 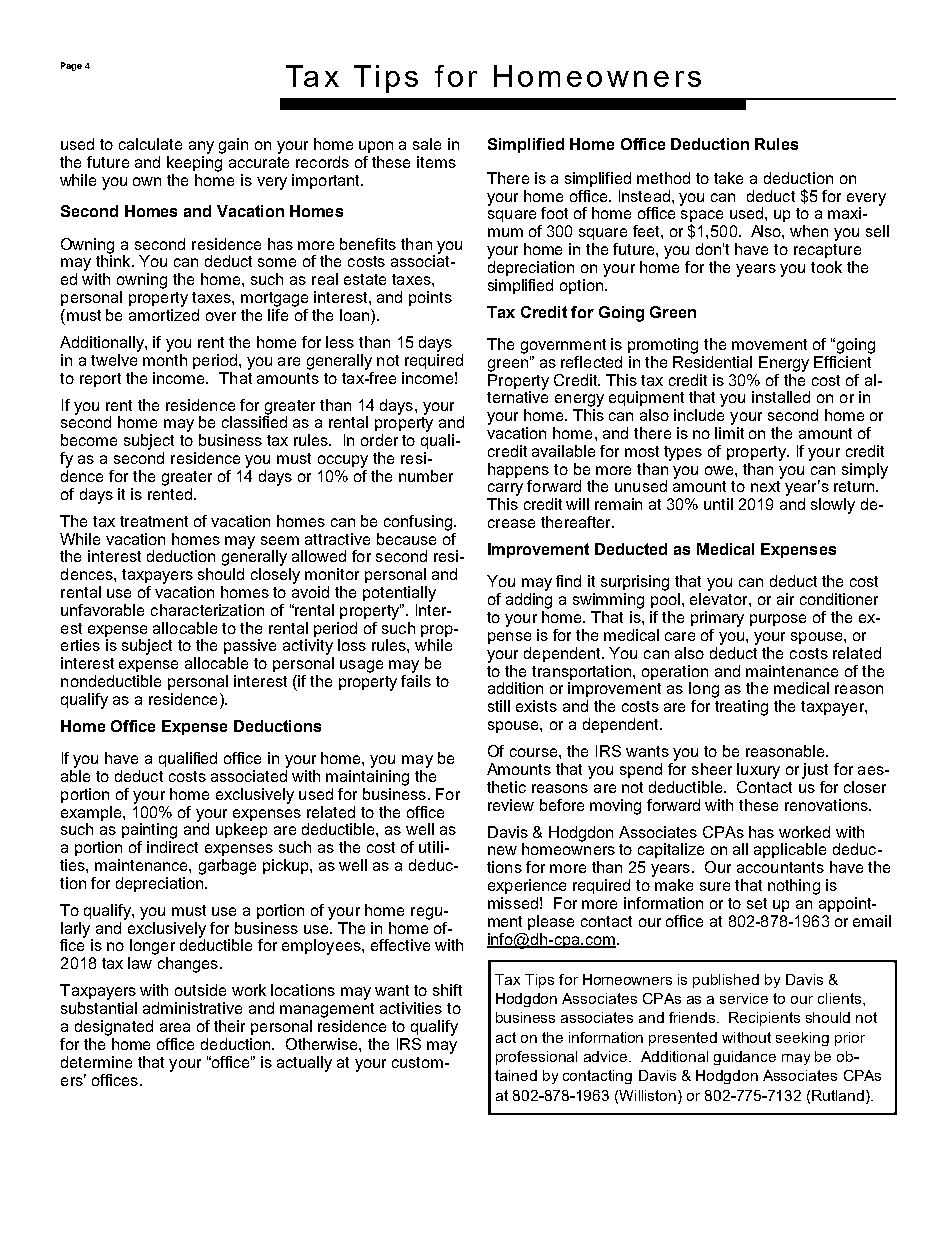 I want to click on points, so click(x=430, y=298).
